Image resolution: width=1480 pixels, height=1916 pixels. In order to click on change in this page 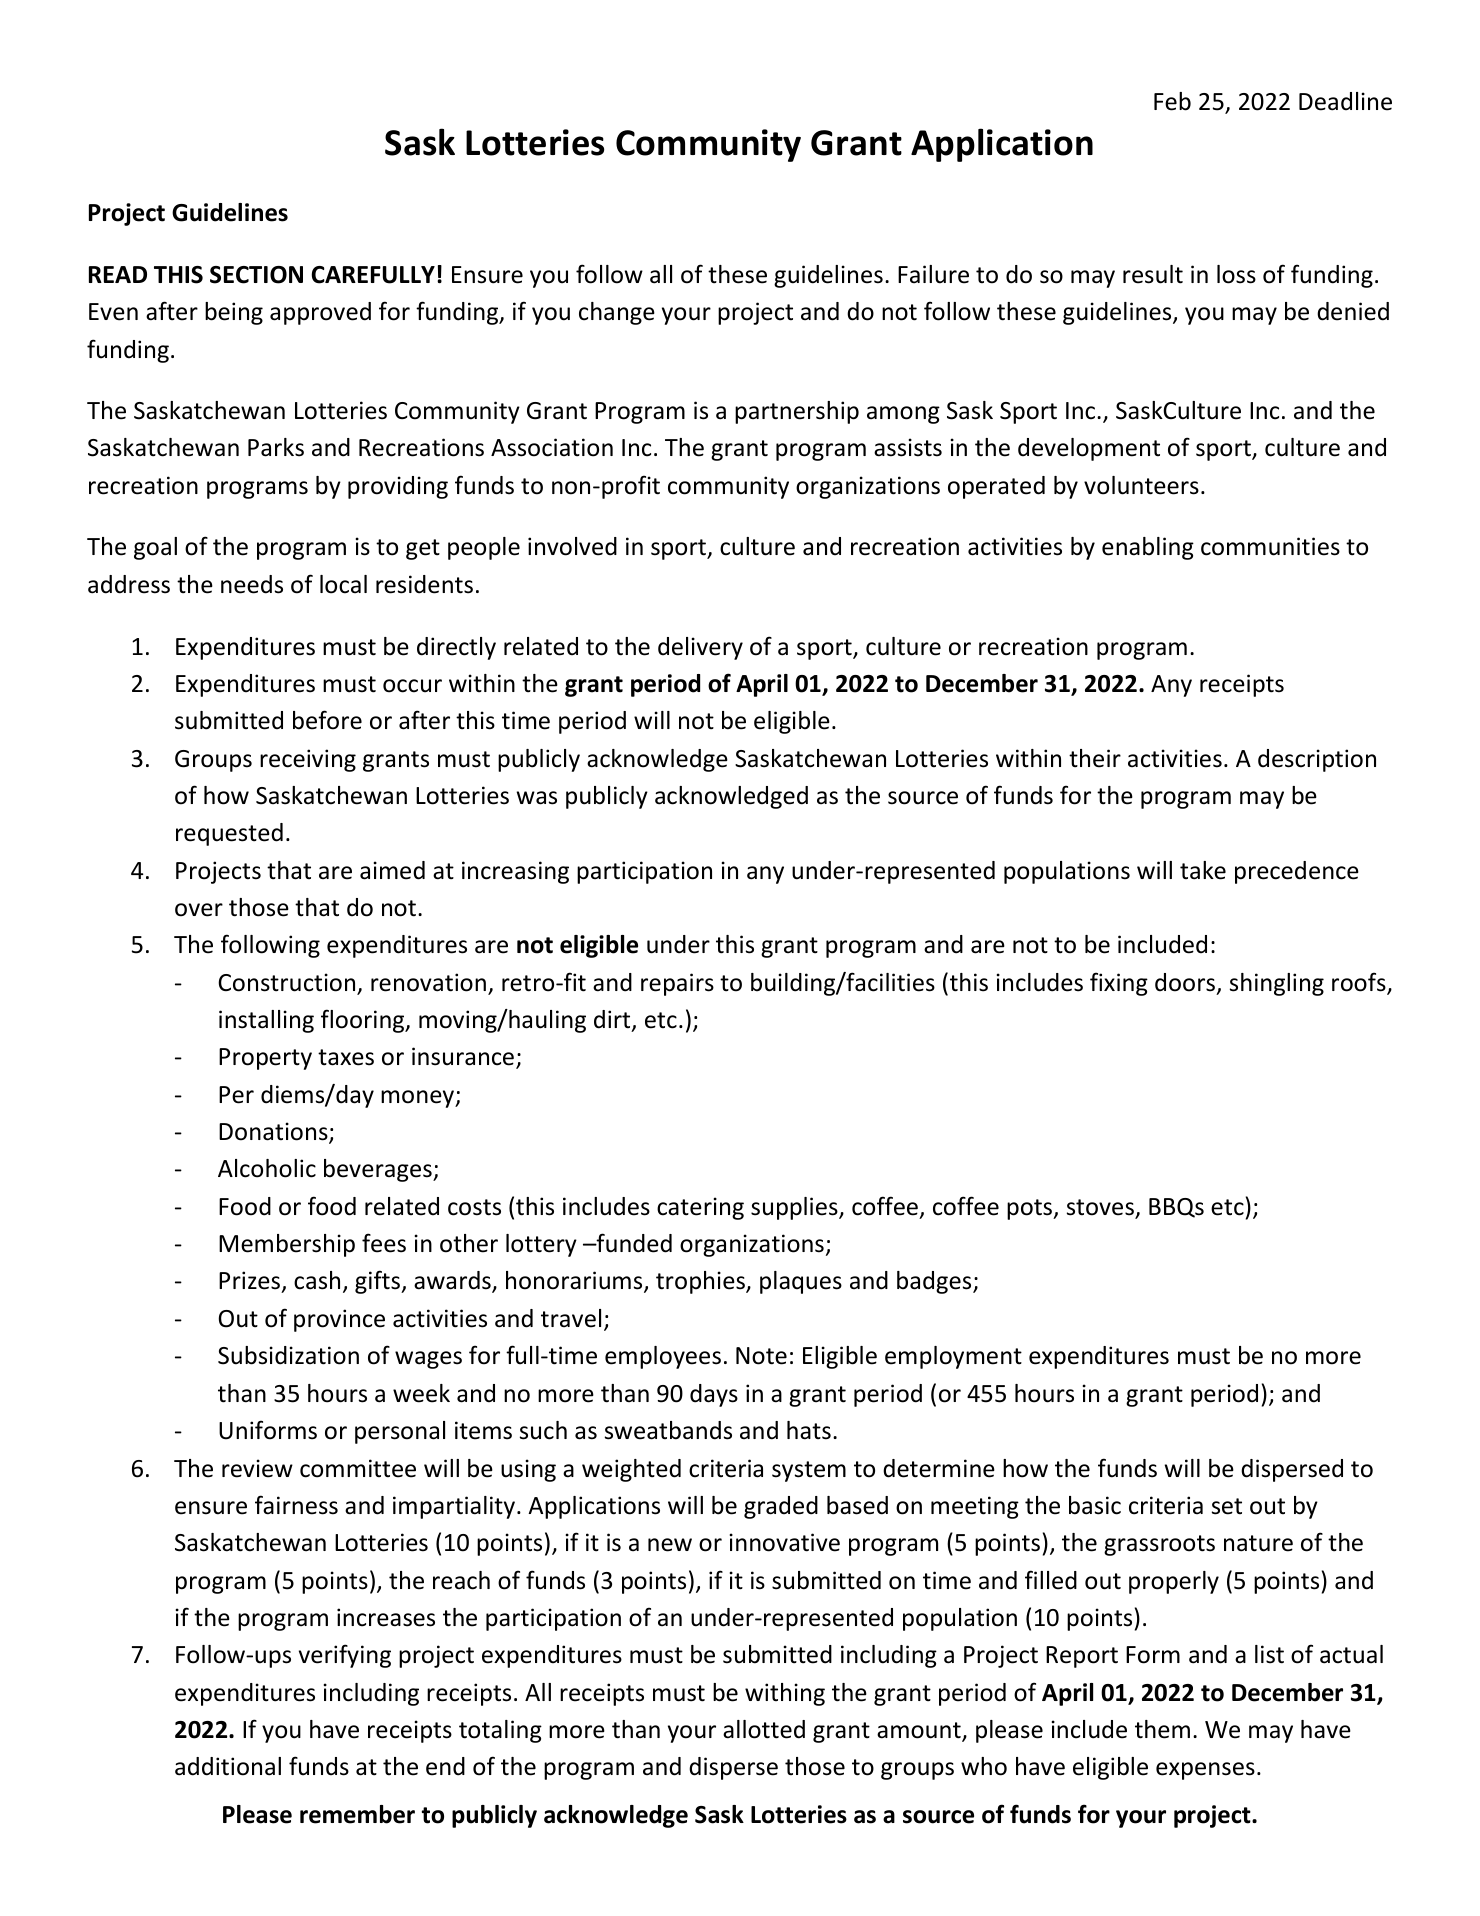, I will do `click(617, 313)`.
